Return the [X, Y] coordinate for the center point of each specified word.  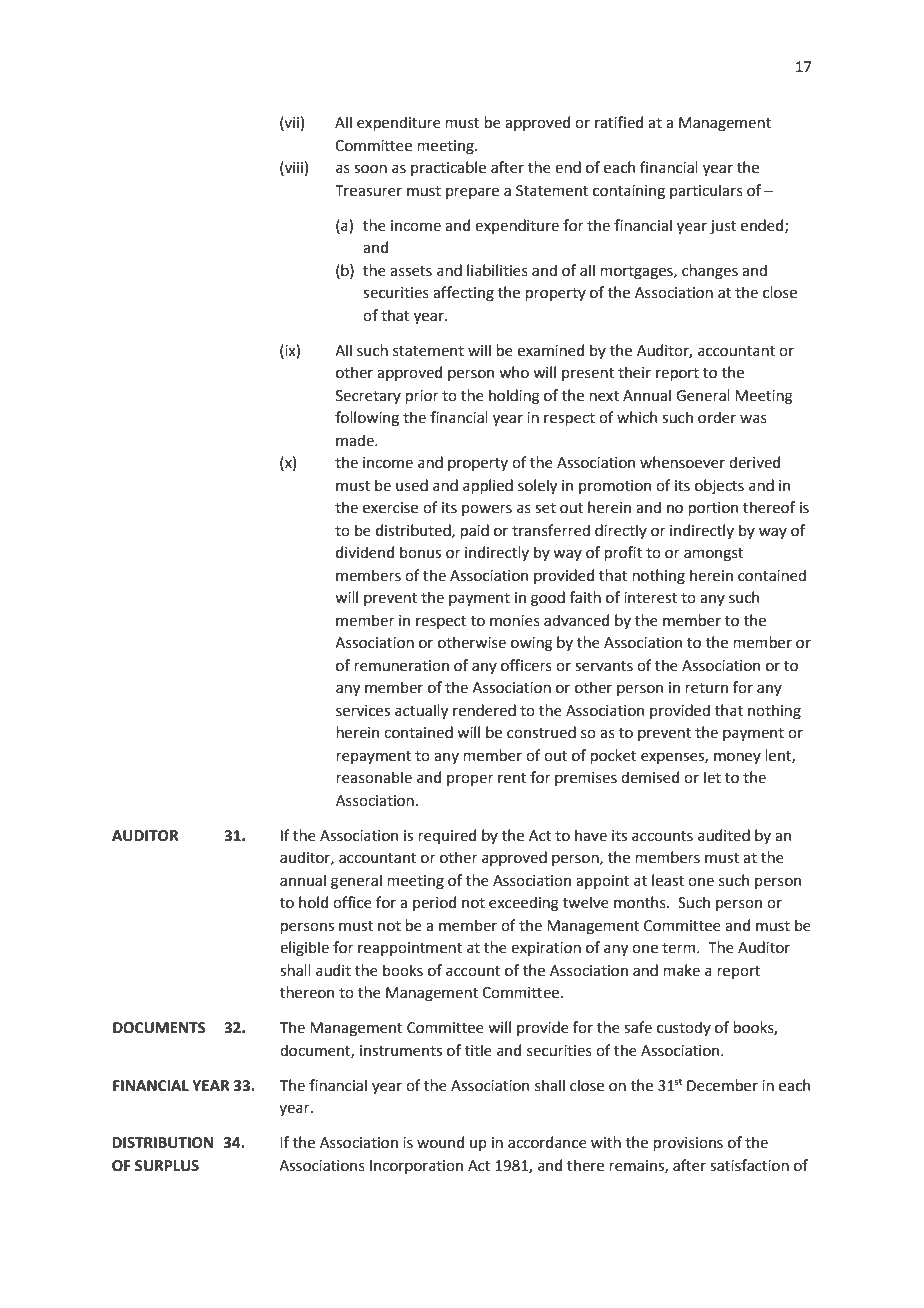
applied [488, 486]
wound [440, 1142]
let [712, 777]
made [356, 440]
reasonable [374, 777]
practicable [448, 168]
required [447, 836]
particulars [706, 191]
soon [370, 169]
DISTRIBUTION [162, 1143]
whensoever [682, 462]
